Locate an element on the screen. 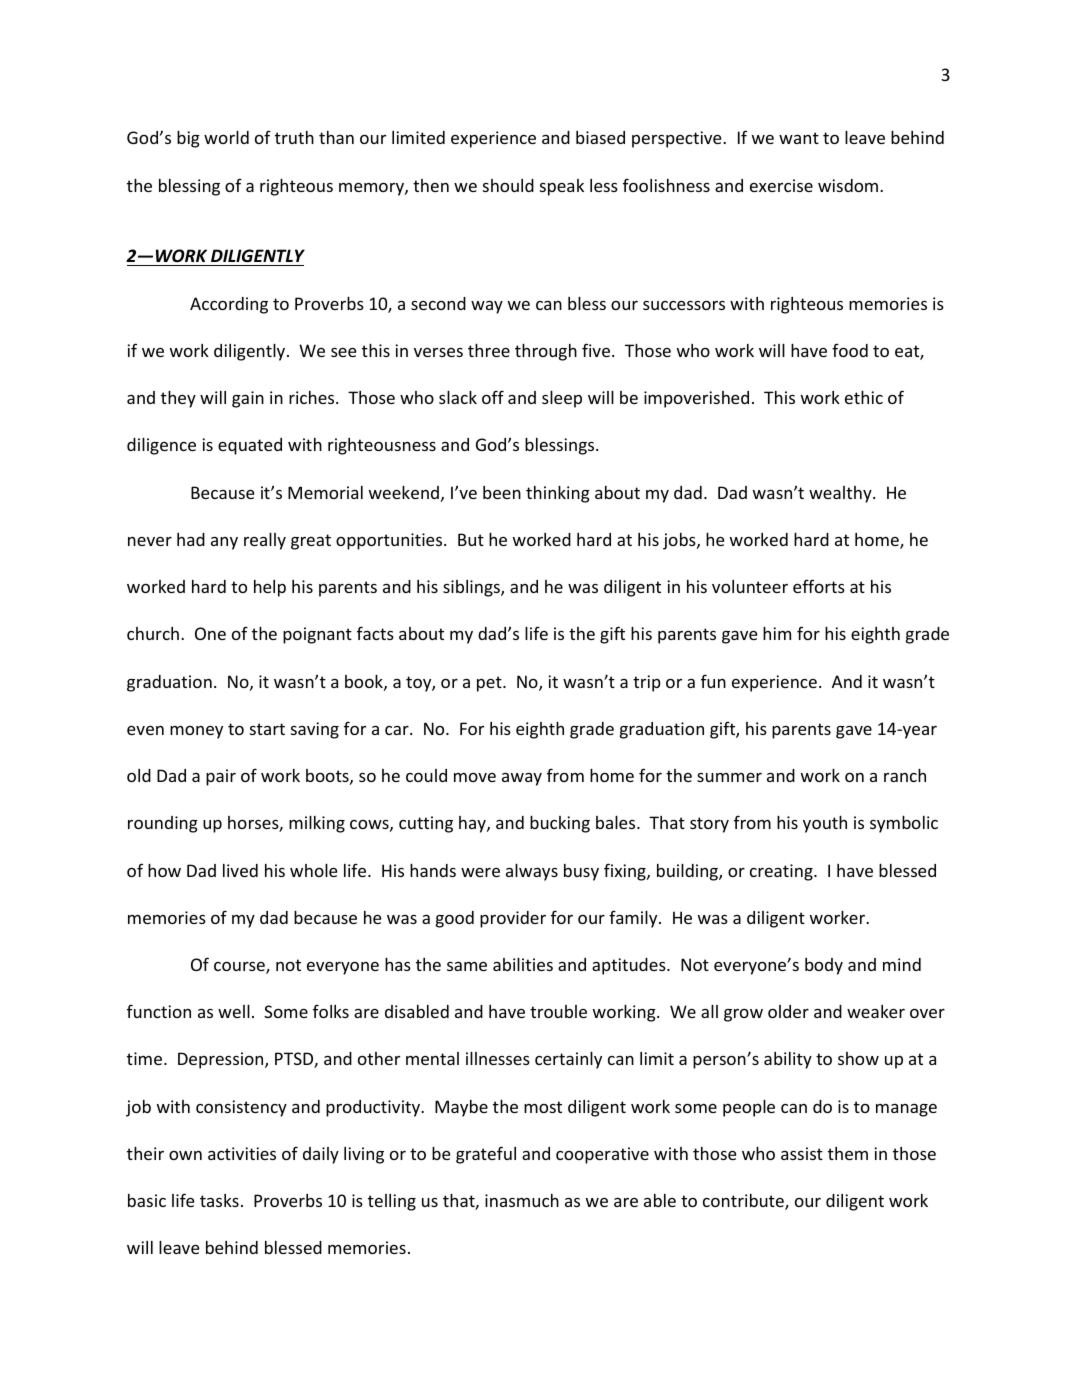 The height and width of the screenshot is (1393, 1077). assist is located at coordinates (802, 1153).
